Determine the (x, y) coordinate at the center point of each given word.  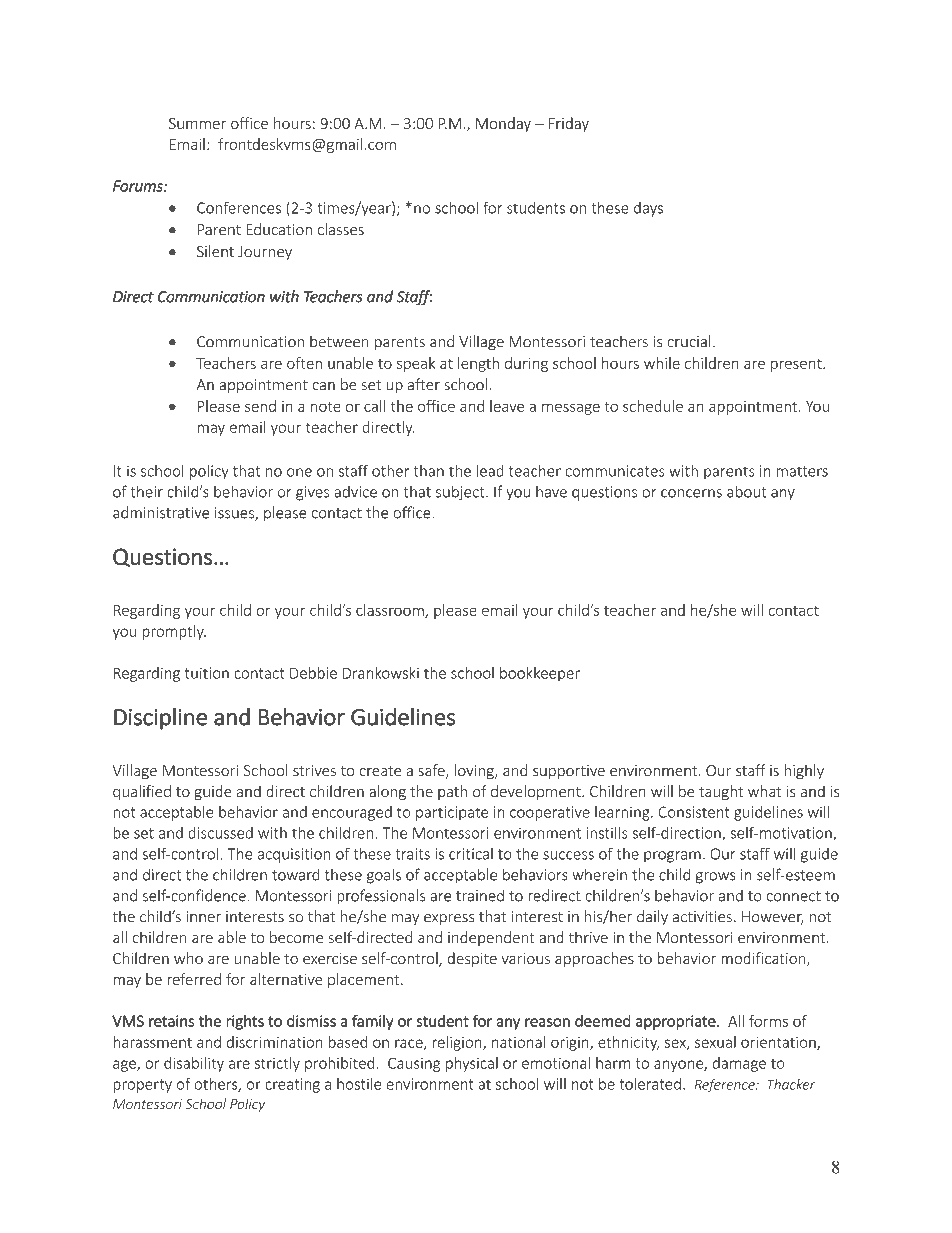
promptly (174, 632)
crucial (689, 341)
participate (452, 813)
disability (194, 1064)
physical (472, 1064)
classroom (391, 611)
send (260, 406)
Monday (503, 124)
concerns (691, 493)
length (478, 364)
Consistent (693, 812)
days (648, 209)
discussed (220, 833)
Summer (197, 123)
